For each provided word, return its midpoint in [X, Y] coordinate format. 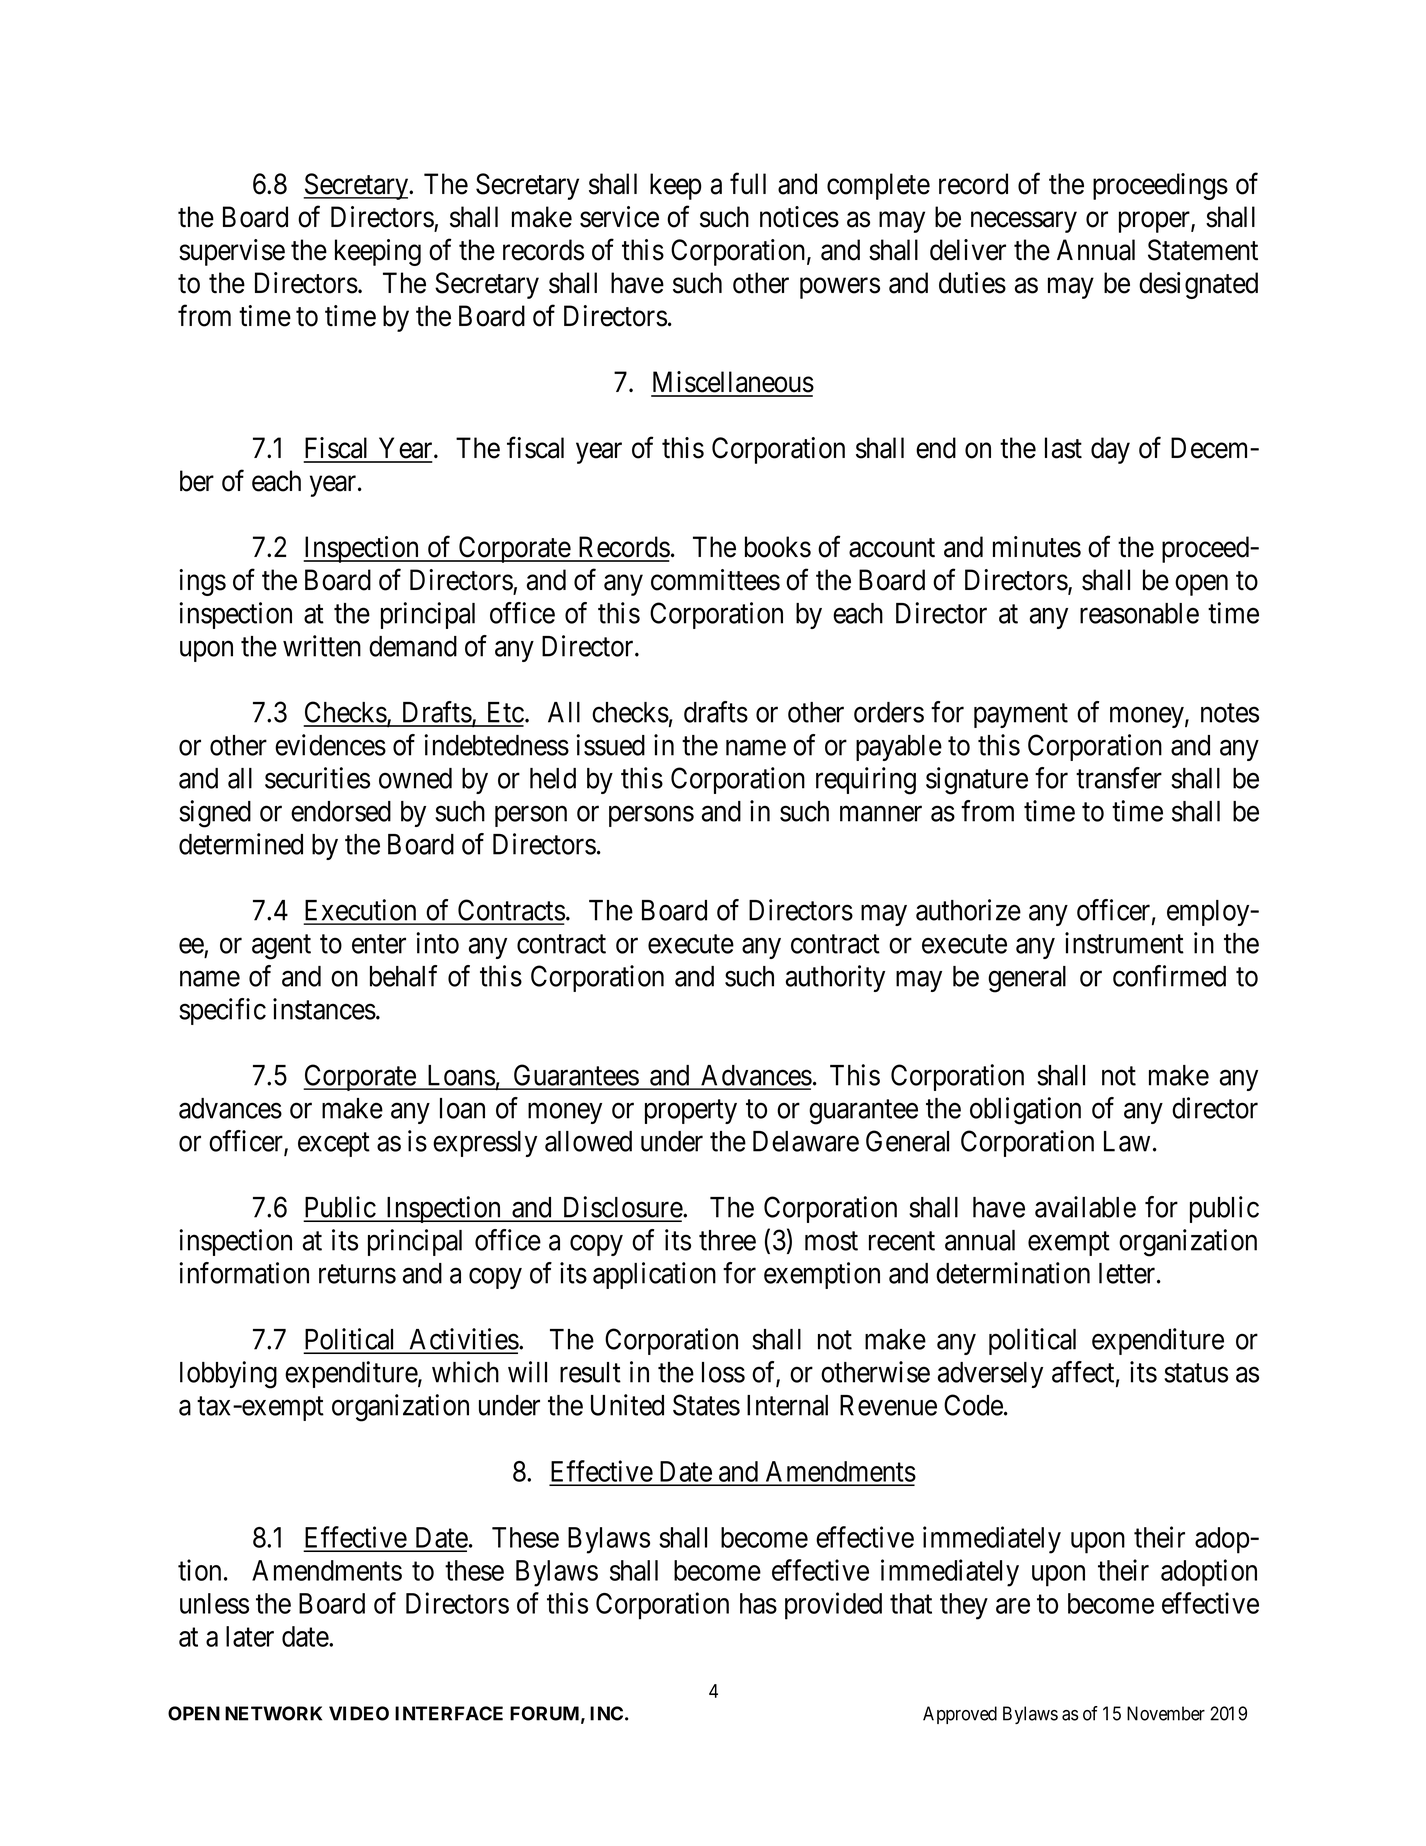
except [334, 1145]
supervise [232, 252]
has [758, 1603]
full [748, 184]
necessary [1024, 222]
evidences [330, 745]
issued [610, 745]
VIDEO [359, 1713]
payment [1021, 716]
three [727, 1240]
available [1085, 1207]
